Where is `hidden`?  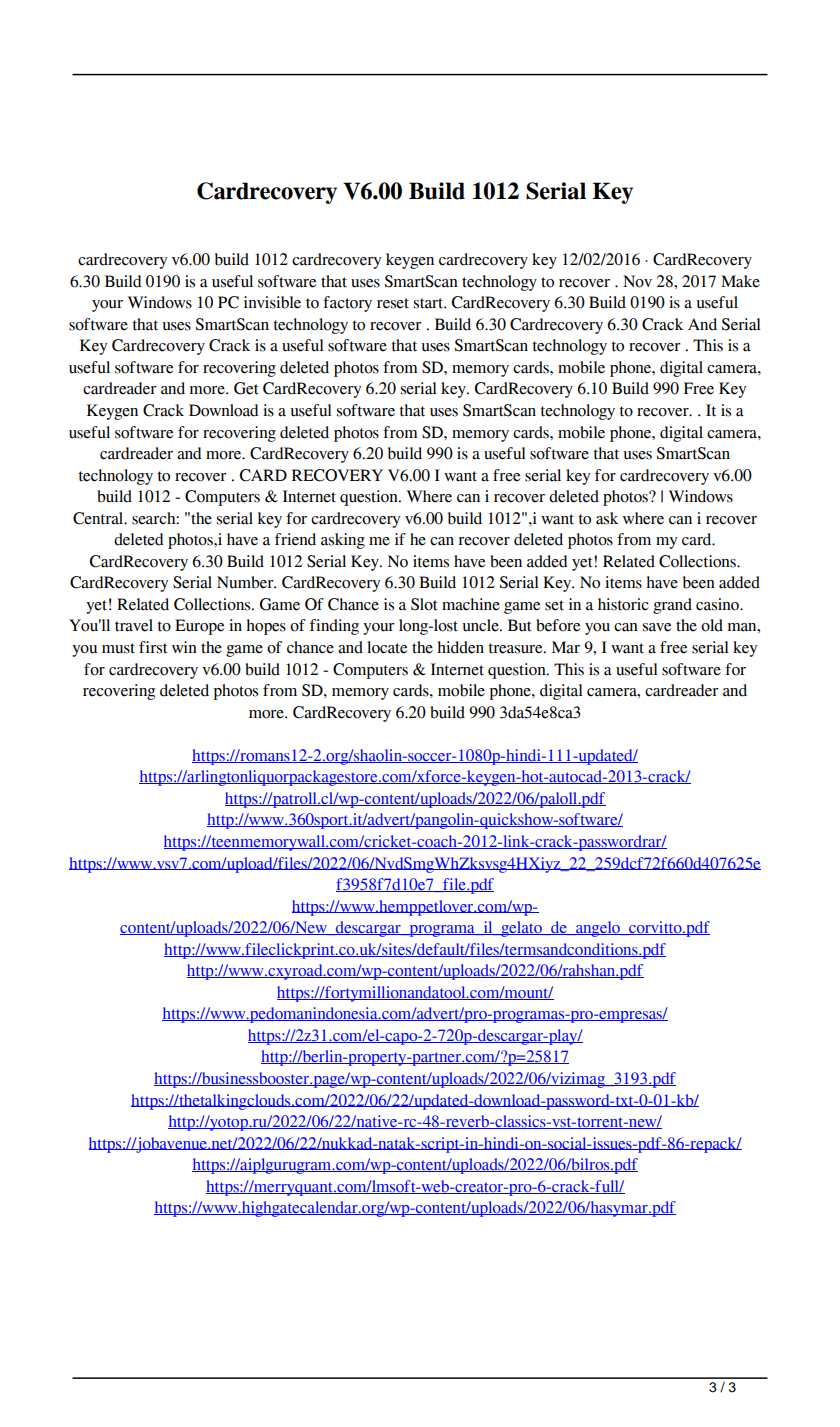
hidden is located at coordinates (460, 647).
